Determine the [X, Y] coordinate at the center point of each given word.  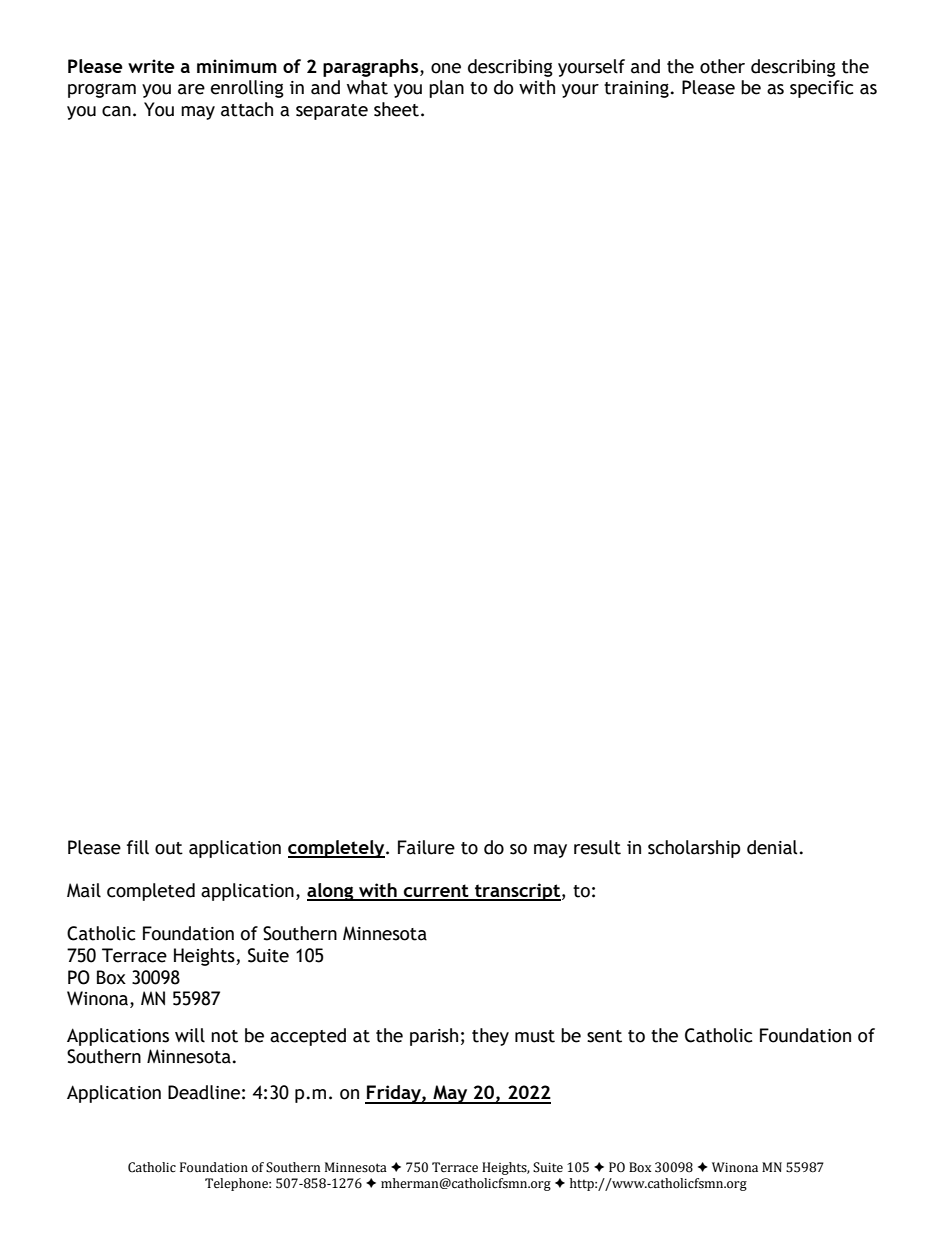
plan [446, 89]
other [722, 66]
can [116, 111]
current [436, 892]
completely [337, 849]
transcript [517, 892]
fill [138, 847]
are [191, 89]
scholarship [694, 849]
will [190, 1035]
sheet [396, 109]
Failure [426, 847]
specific [821, 89]
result [597, 847]
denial [772, 847]
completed [151, 892]
